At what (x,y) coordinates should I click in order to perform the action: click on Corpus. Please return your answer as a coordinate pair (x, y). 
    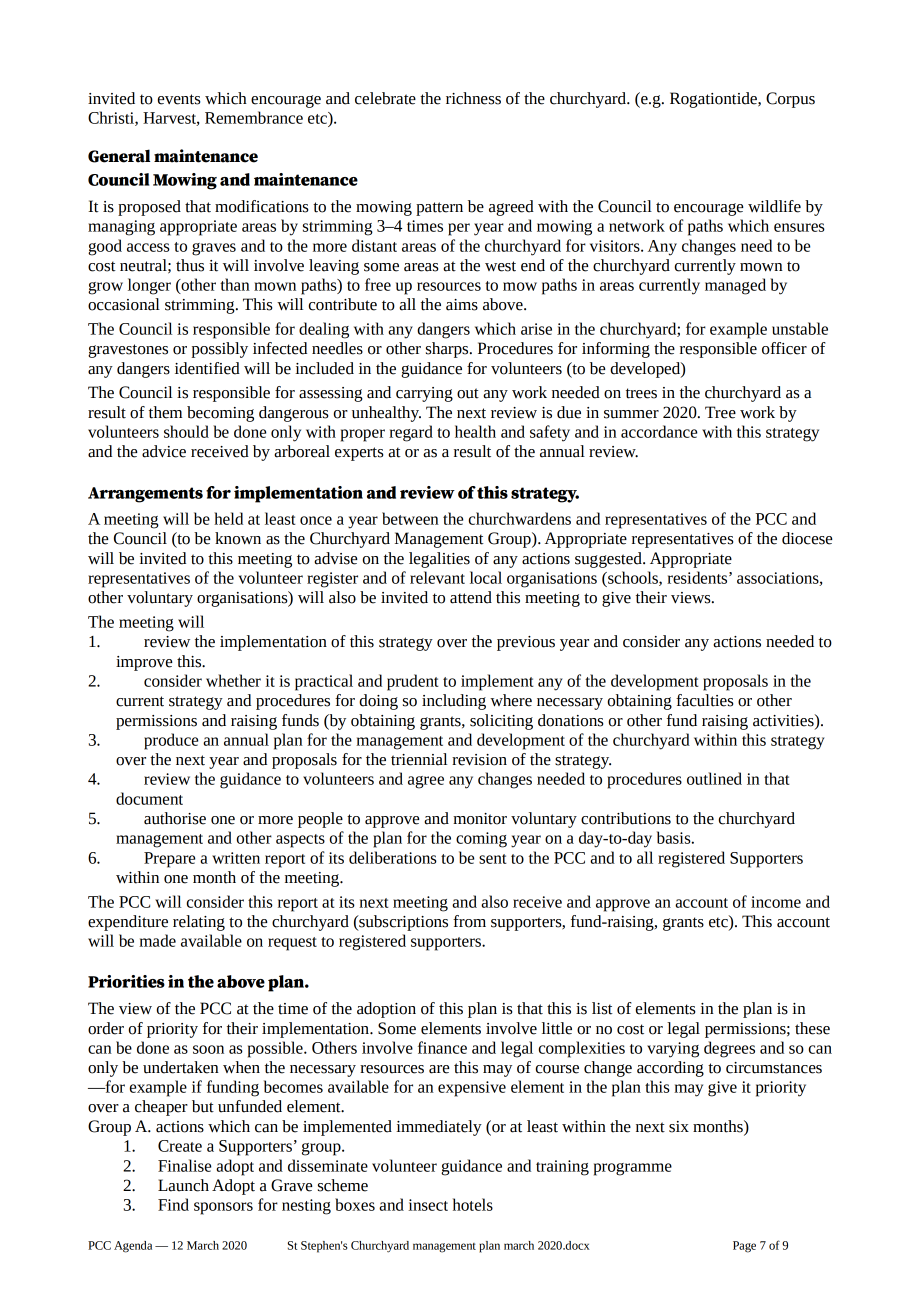
    Looking at the image, I should click on (790, 100).
